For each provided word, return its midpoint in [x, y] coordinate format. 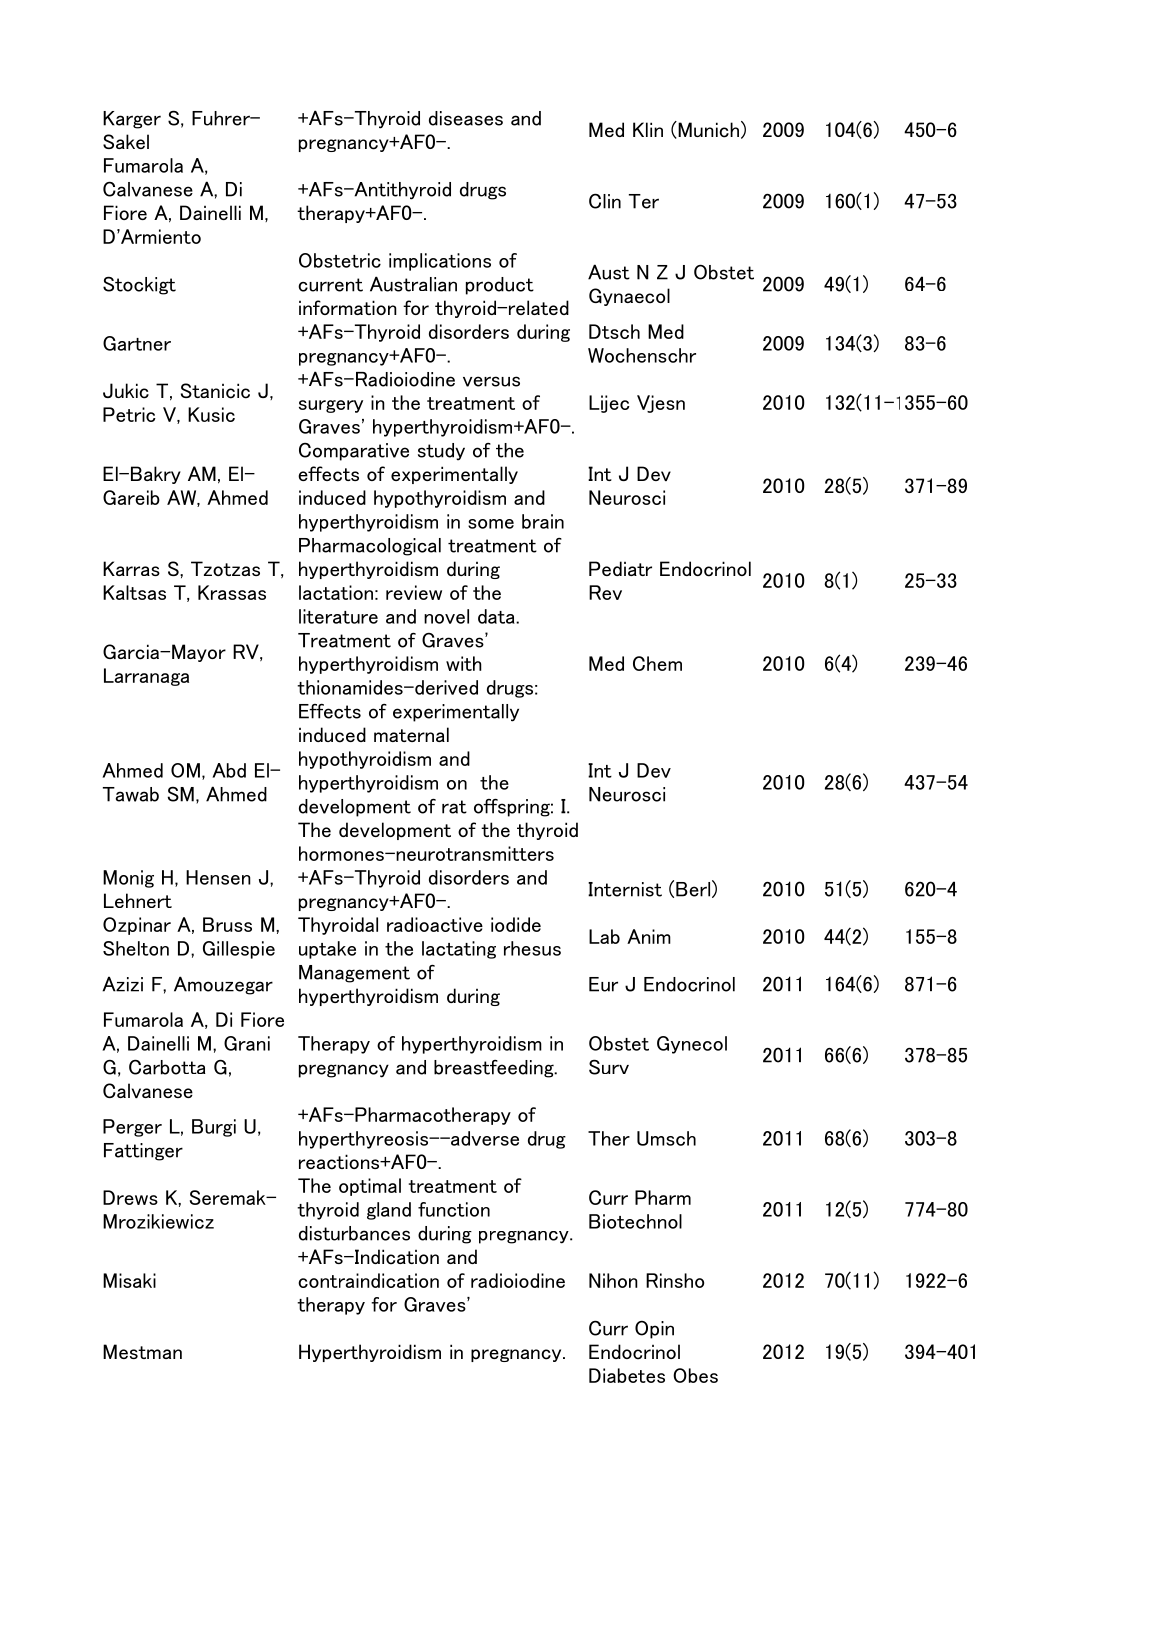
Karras [131, 568]
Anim [649, 936]
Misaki [129, 1280]
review [414, 592]
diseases [466, 118]
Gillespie [239, 950]
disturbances [354, 1233]
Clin [605, 201]
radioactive [435, 924]
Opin [654, 1330]
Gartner [137, 343]
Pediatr [620, 568]
